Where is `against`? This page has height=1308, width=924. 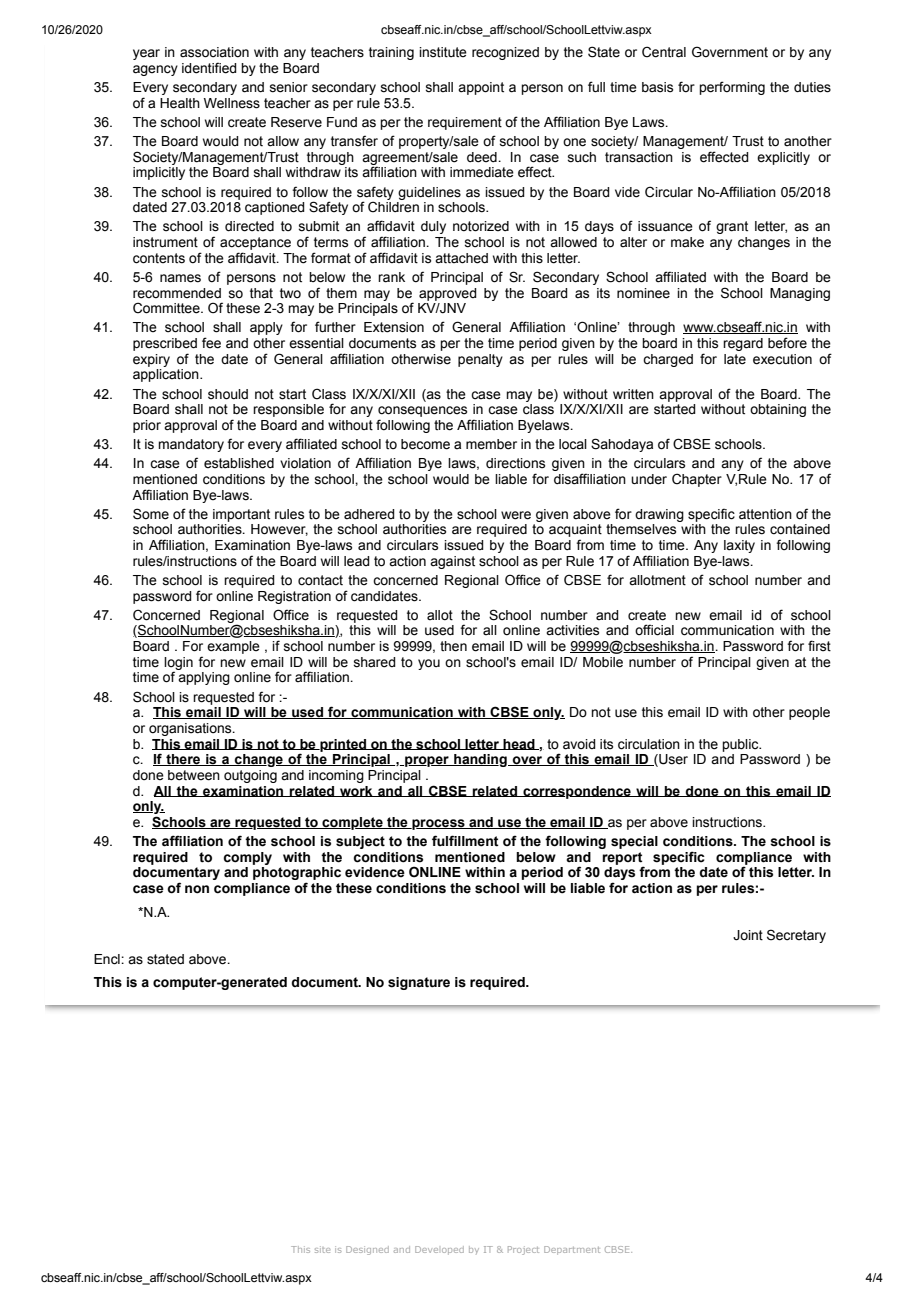
against is located at coordinates (452, 562).
